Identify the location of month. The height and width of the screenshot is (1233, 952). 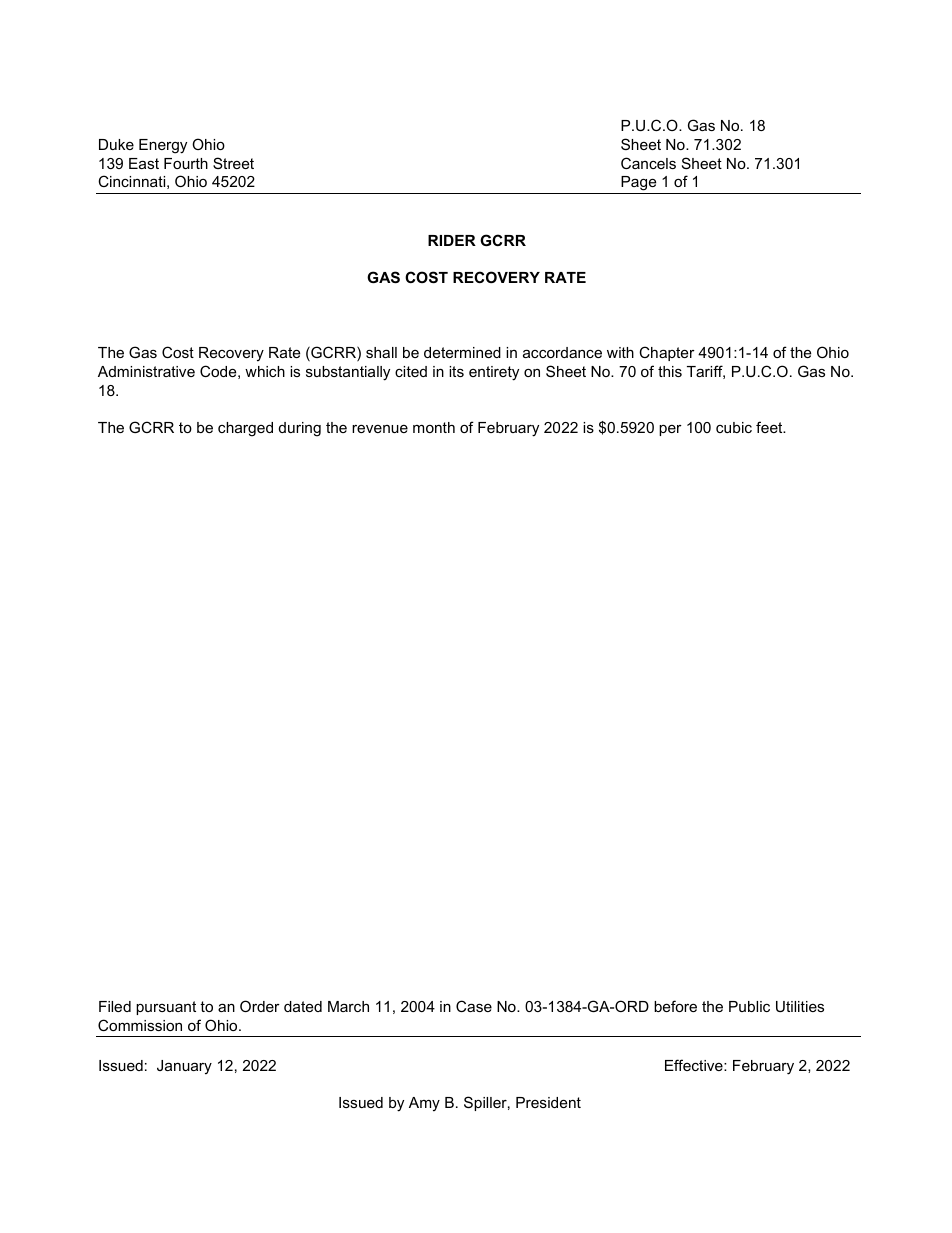
(434, 427).
